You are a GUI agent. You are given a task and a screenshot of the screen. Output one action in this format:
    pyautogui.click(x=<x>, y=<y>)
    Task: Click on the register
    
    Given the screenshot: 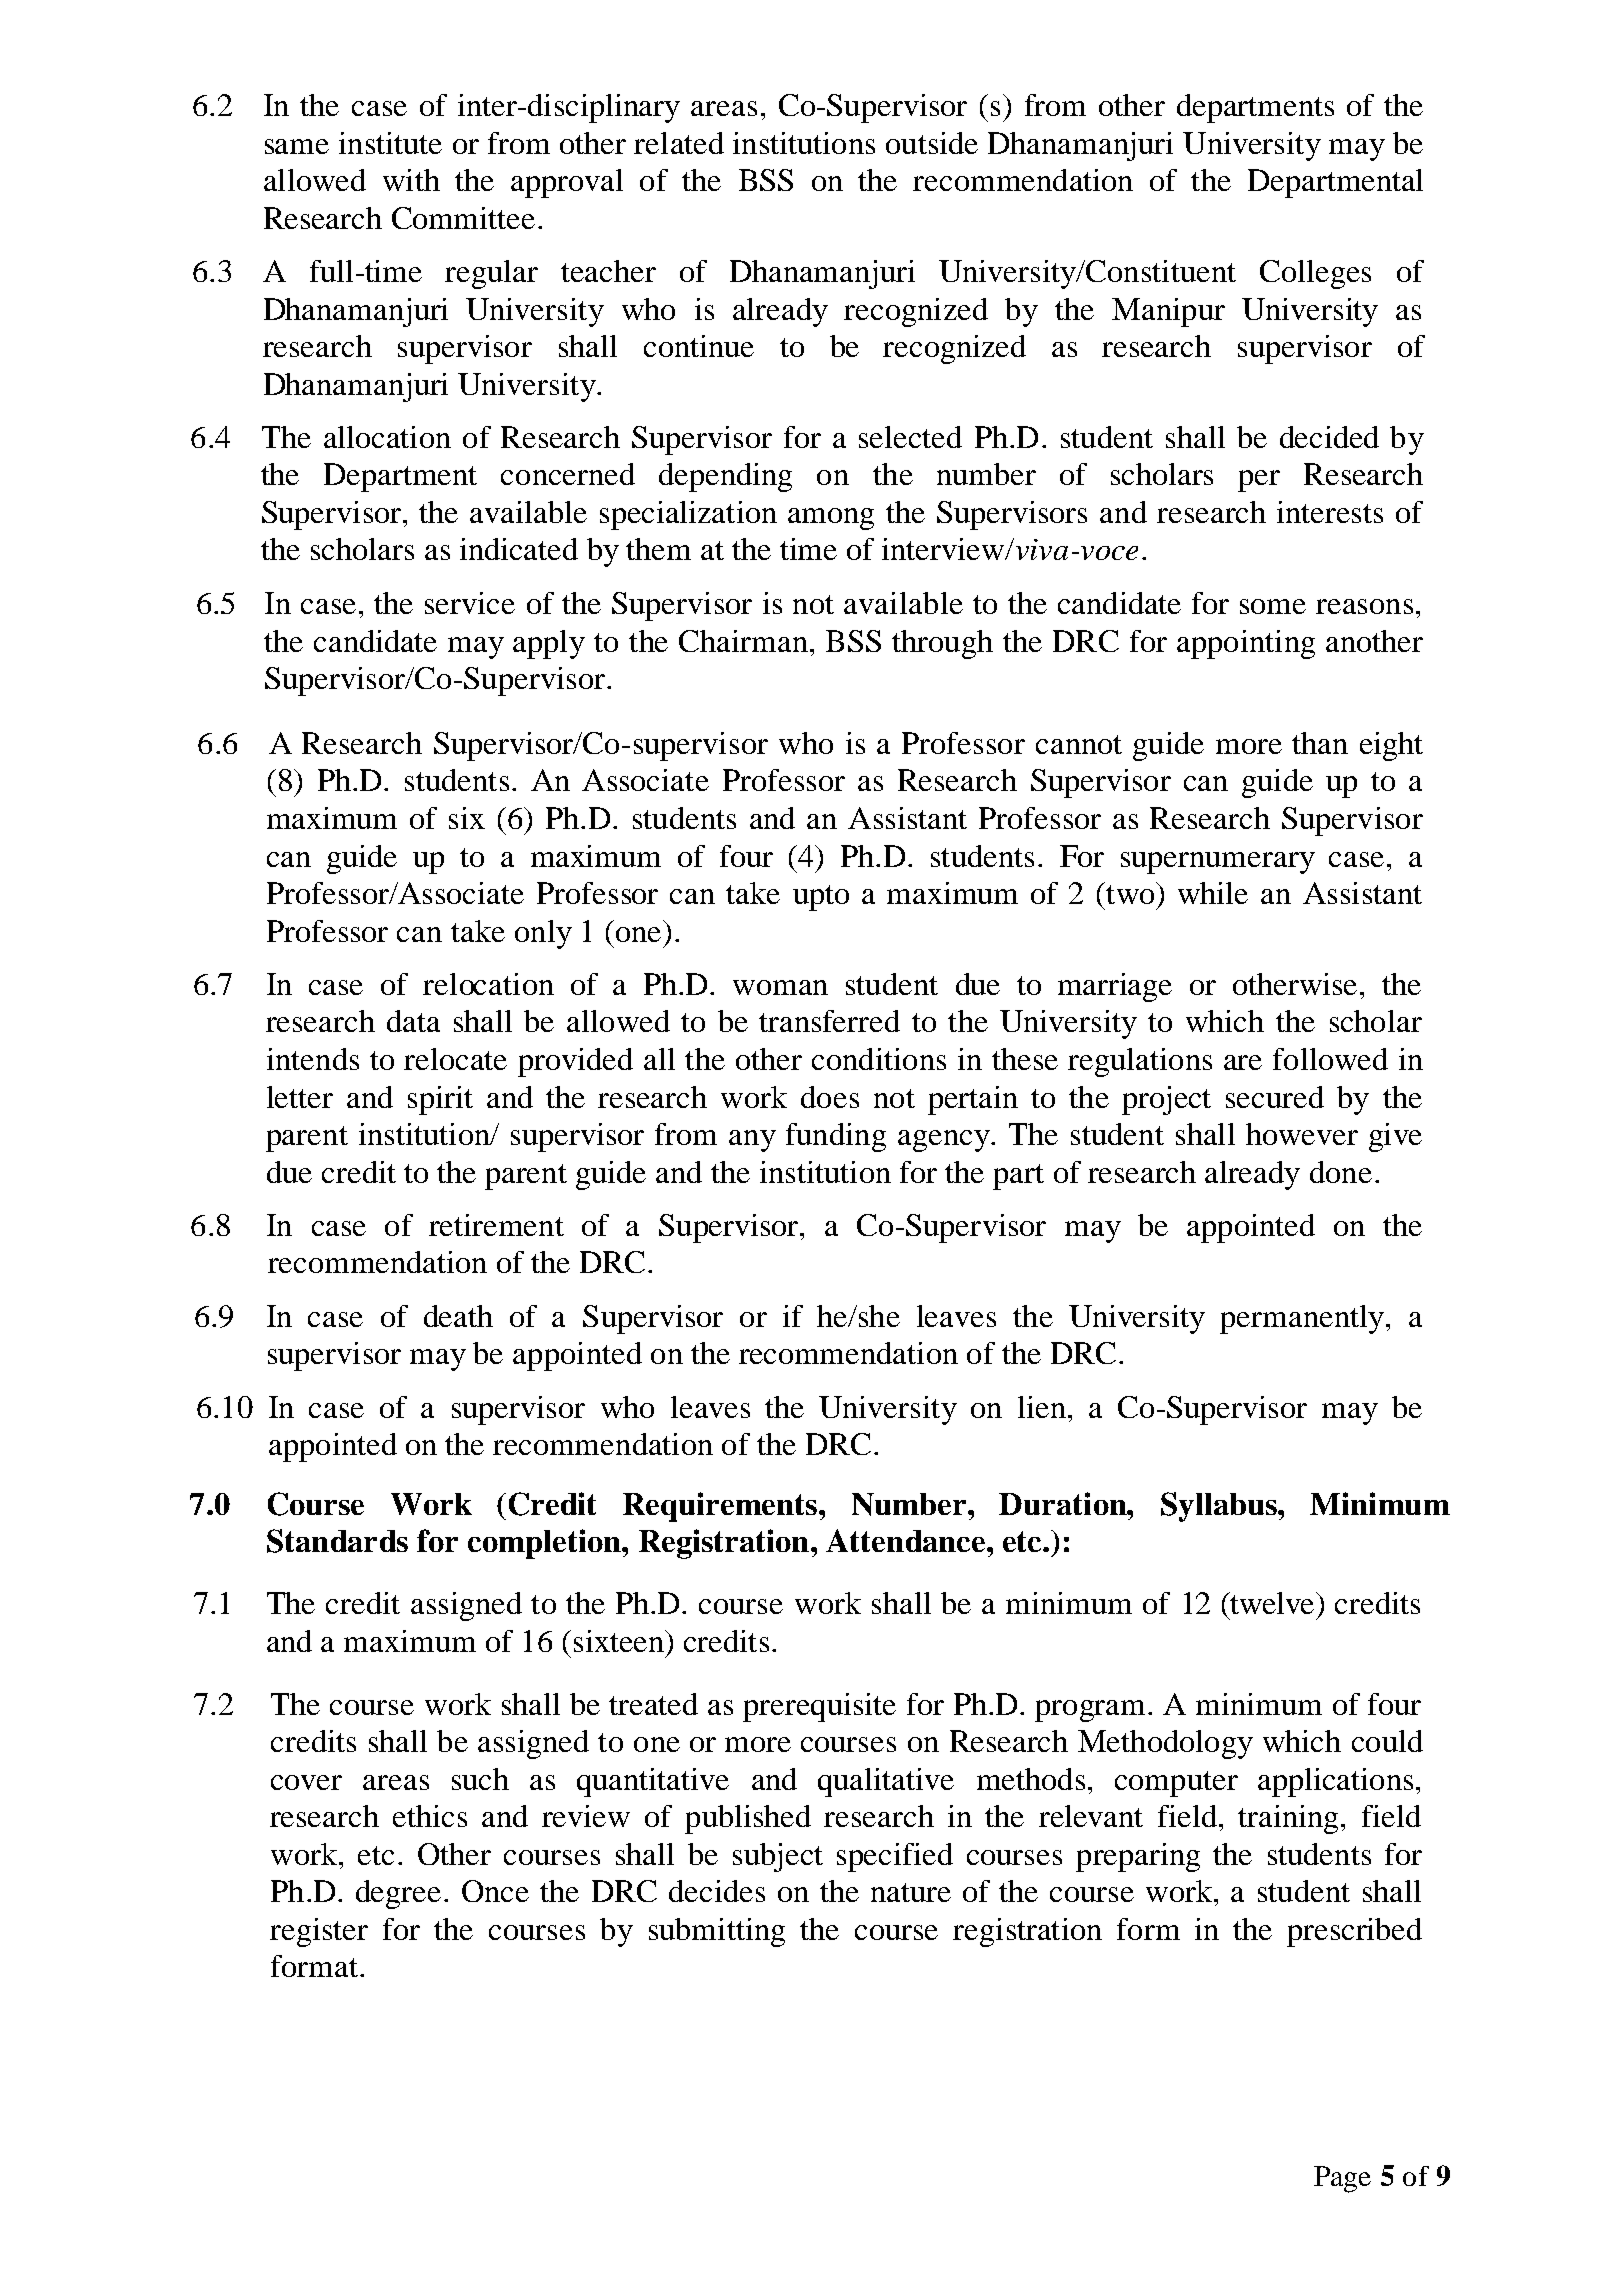 What is the action you would take?
    pyautogui.click(x=319, y=1932)
